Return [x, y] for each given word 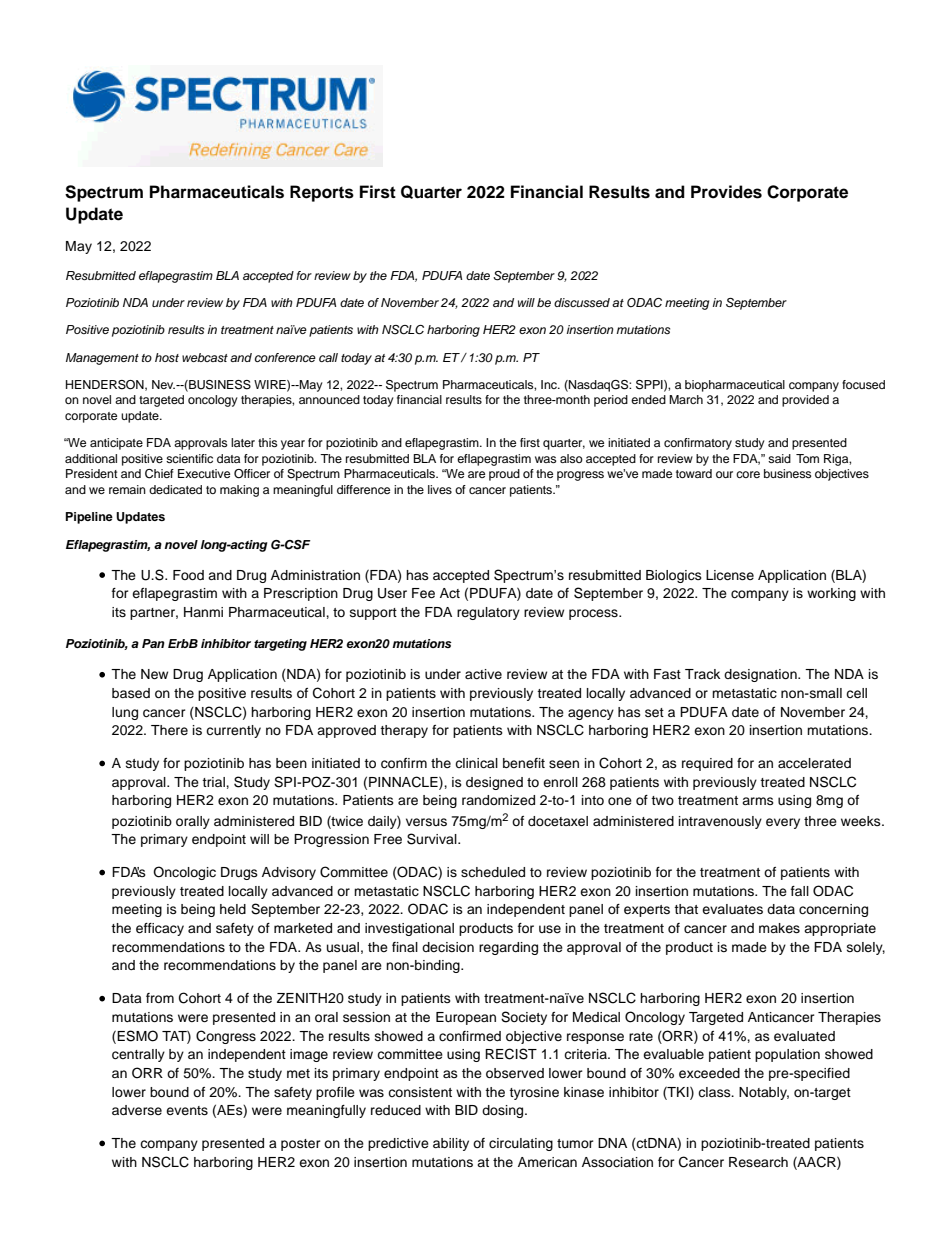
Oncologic [184, 873]
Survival [433, 839]
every [783, 823]
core [748, 474]
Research [758, 1162]
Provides [726, 192]
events [187, 1110]
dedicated [175, 489]
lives [440, 489]
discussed [582, 302]
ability [451, 1144]
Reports [322, 193]
